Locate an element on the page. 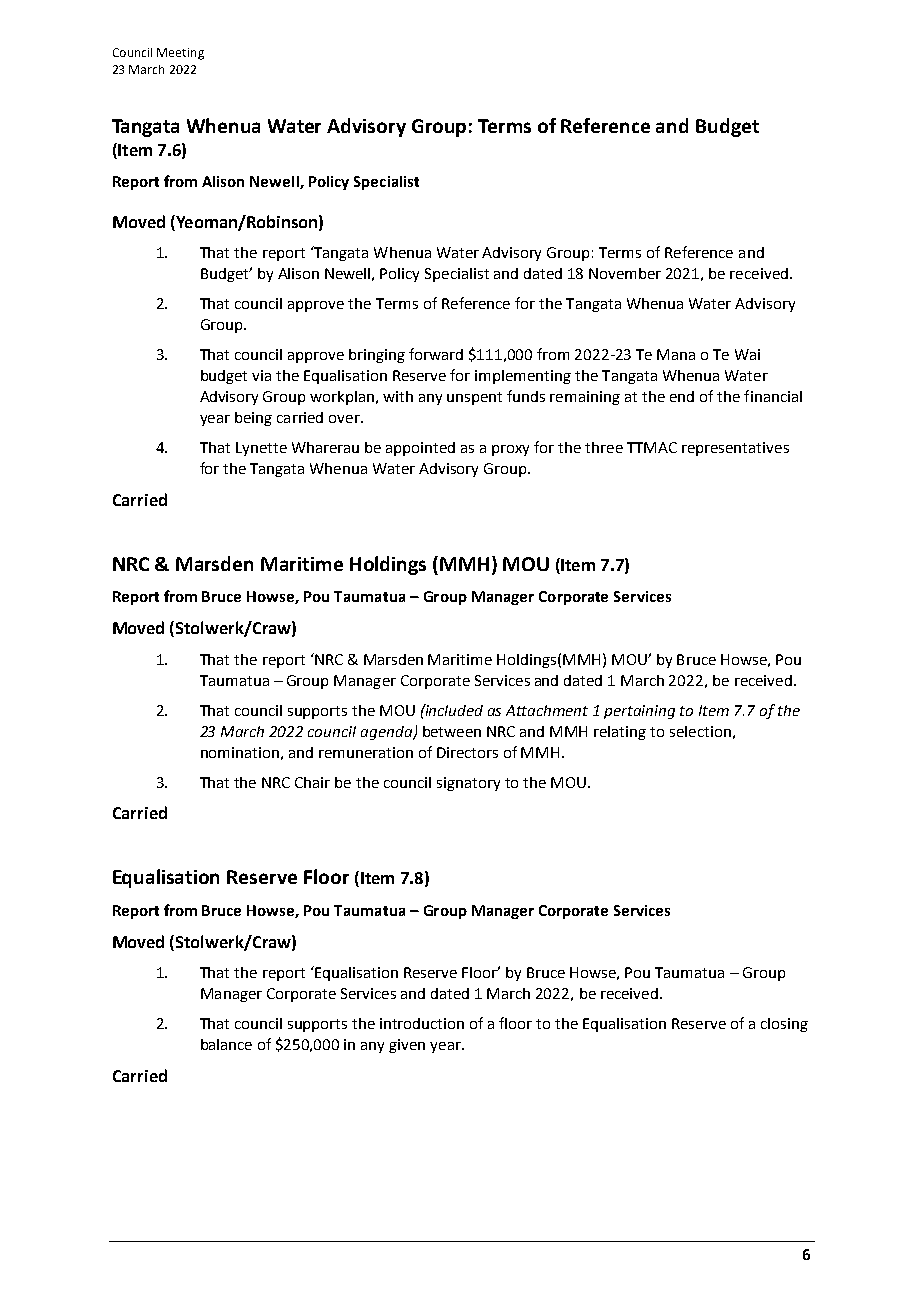 This document has height=1308, width=924. balance is located at coordinates (226, 1044).
